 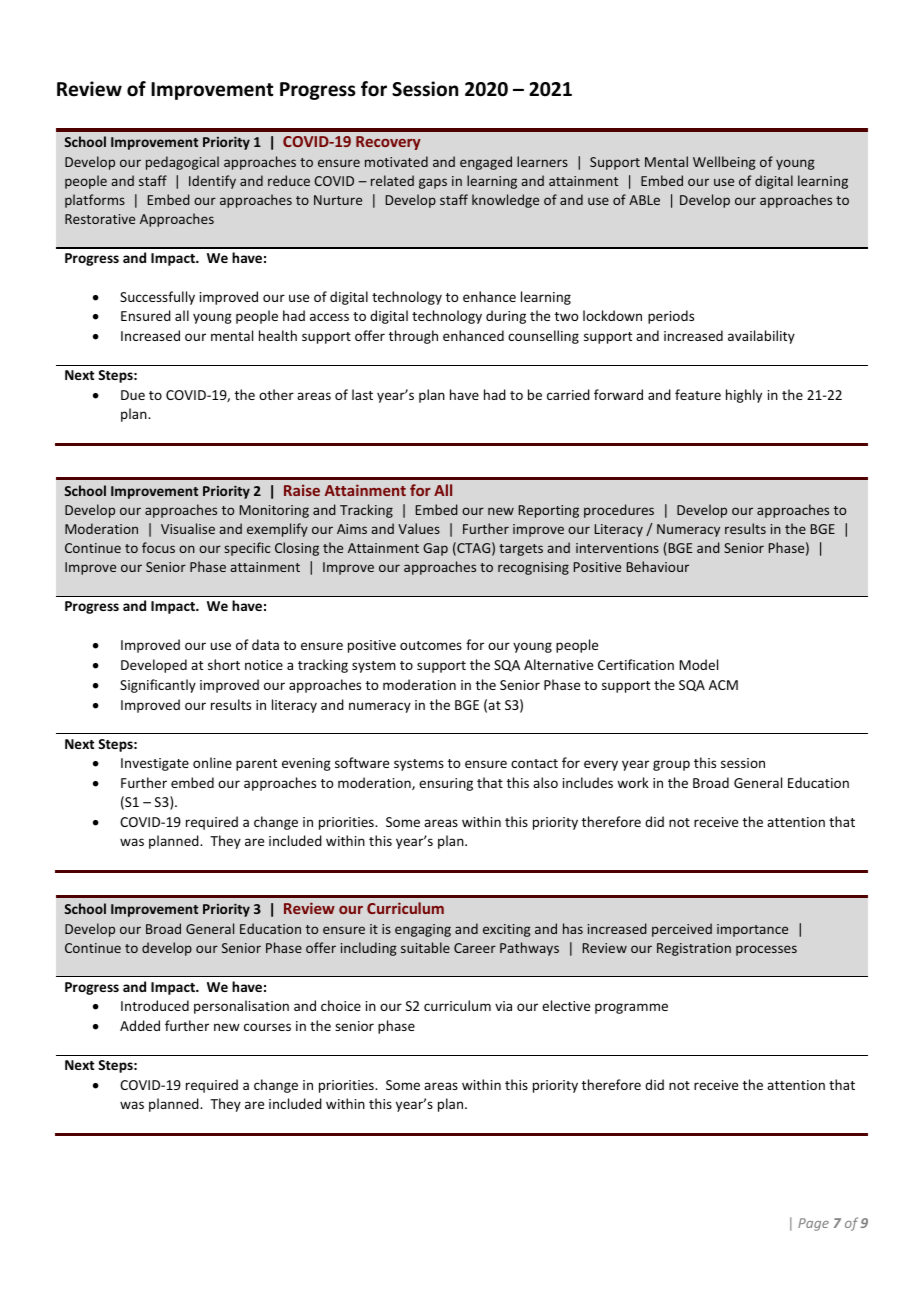 I want to click on ACM, so click(x=723, y=685).
